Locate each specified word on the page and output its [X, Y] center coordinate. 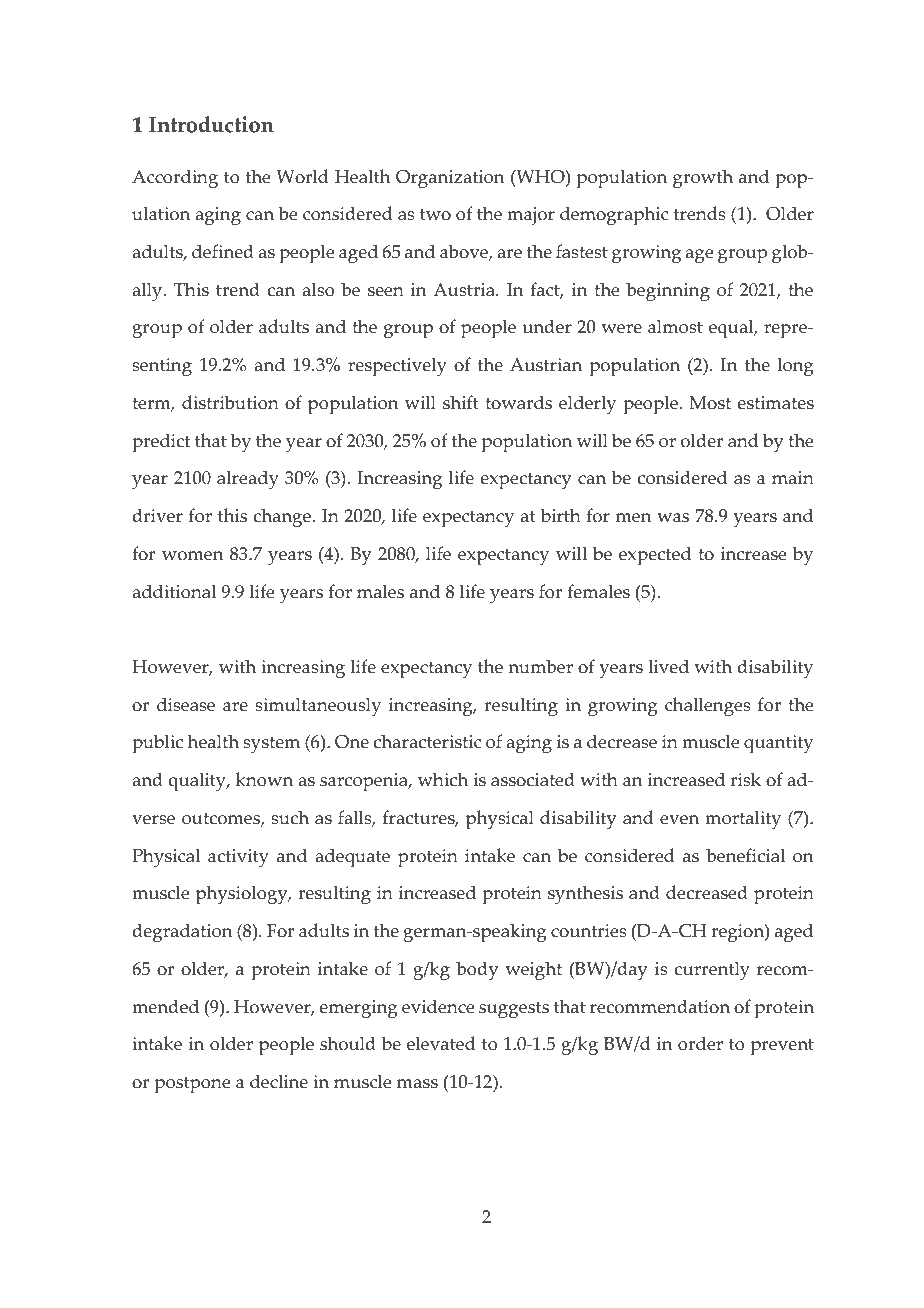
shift [461, 402]
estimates [775, 403]
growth [703, 178]
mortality [743, 820]
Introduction [211, 124]
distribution [230, 402]
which [443, 779]
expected [655, 556]
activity [238, 858]
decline [279, 1081]
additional [174, 591]
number [540, 666]
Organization [450, 179]
